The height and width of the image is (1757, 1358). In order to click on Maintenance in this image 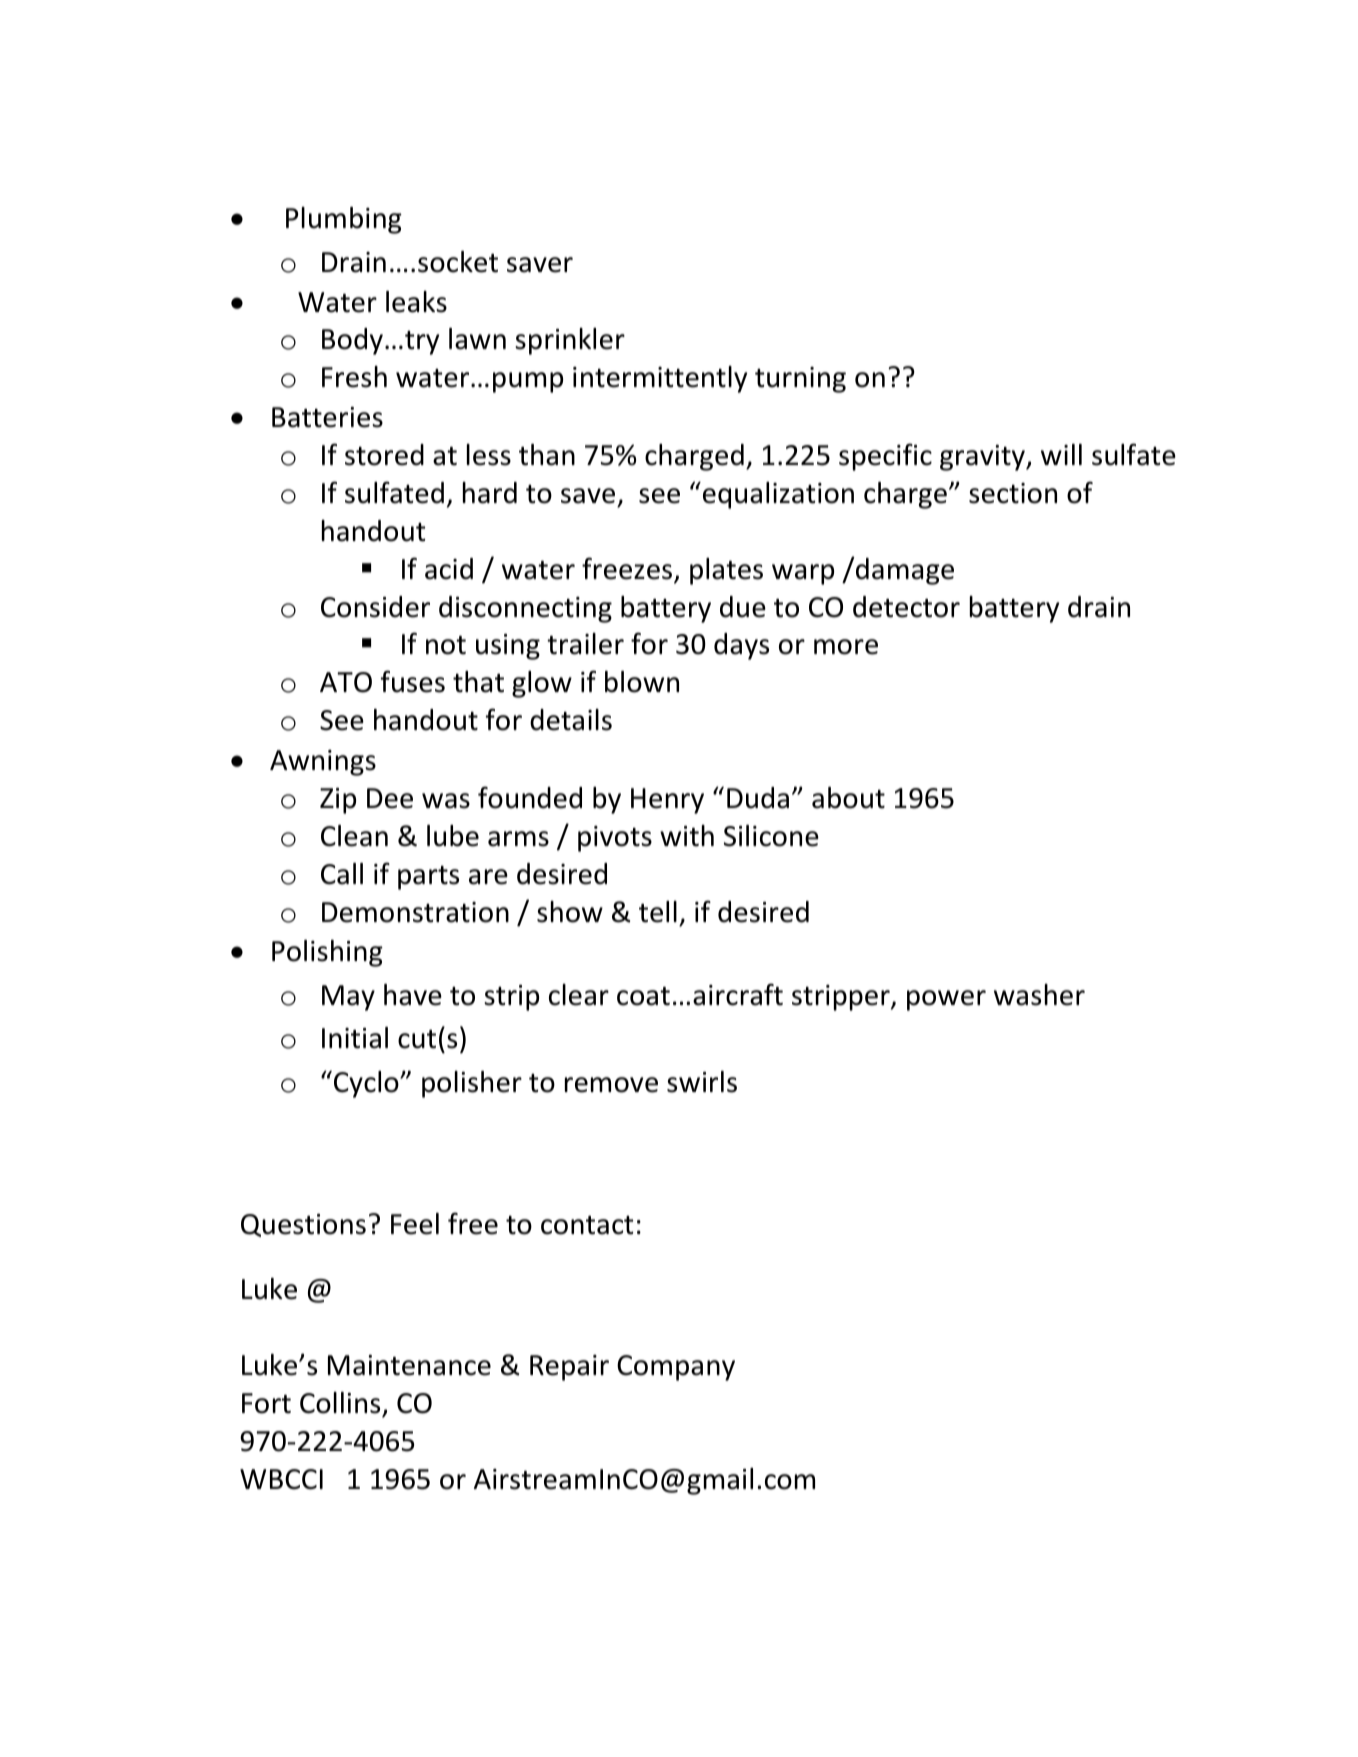, I will do `click(409, 1365)`.
